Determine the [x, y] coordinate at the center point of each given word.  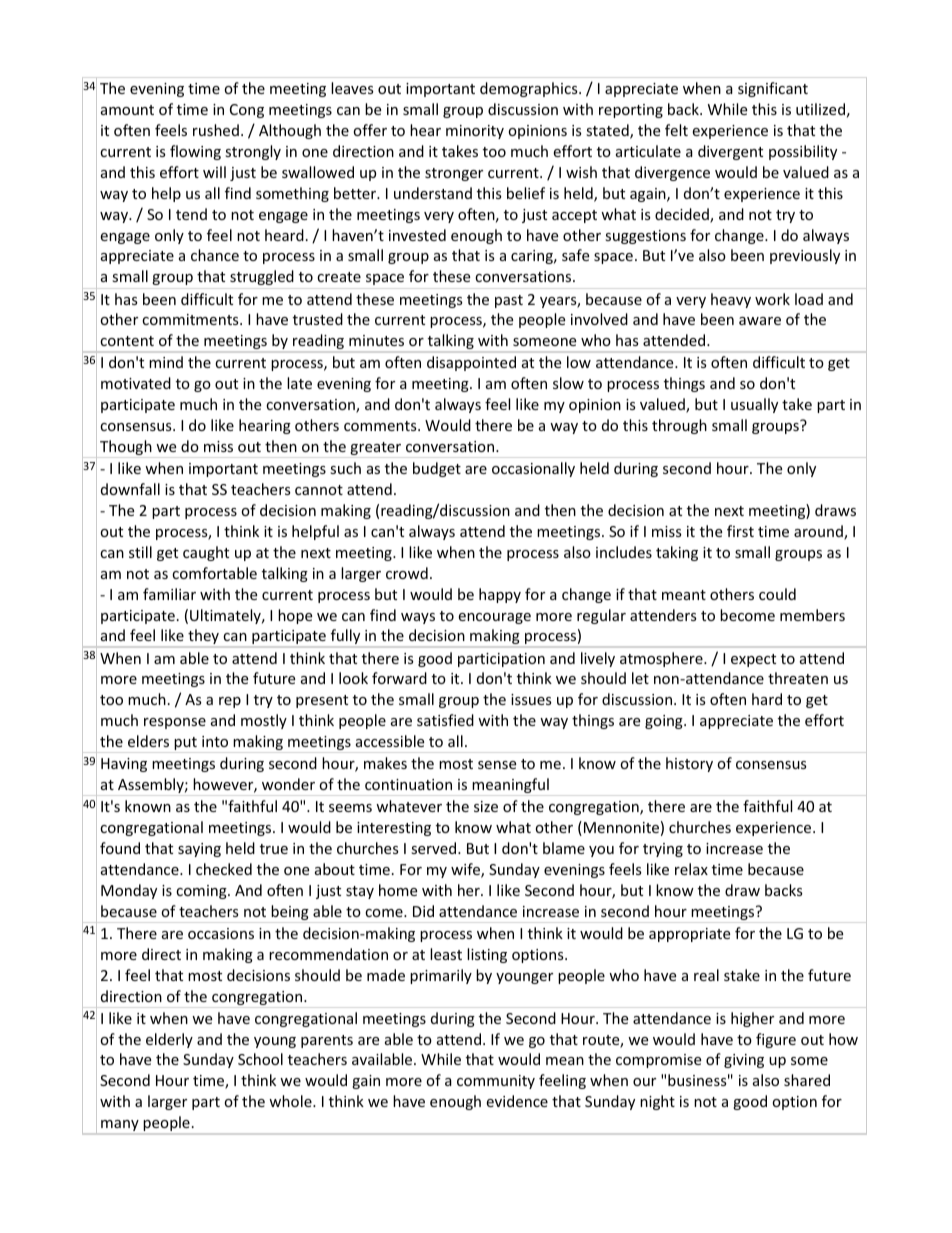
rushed [216, 130]
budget [437, 469]
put [186, 745]
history [689, 764]
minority [475, 132]
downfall [130, 489]
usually [754, 405]
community [496, 1082]
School [260, 1059]
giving [744, 1061]
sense [497, 765]
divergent [730, 152]
